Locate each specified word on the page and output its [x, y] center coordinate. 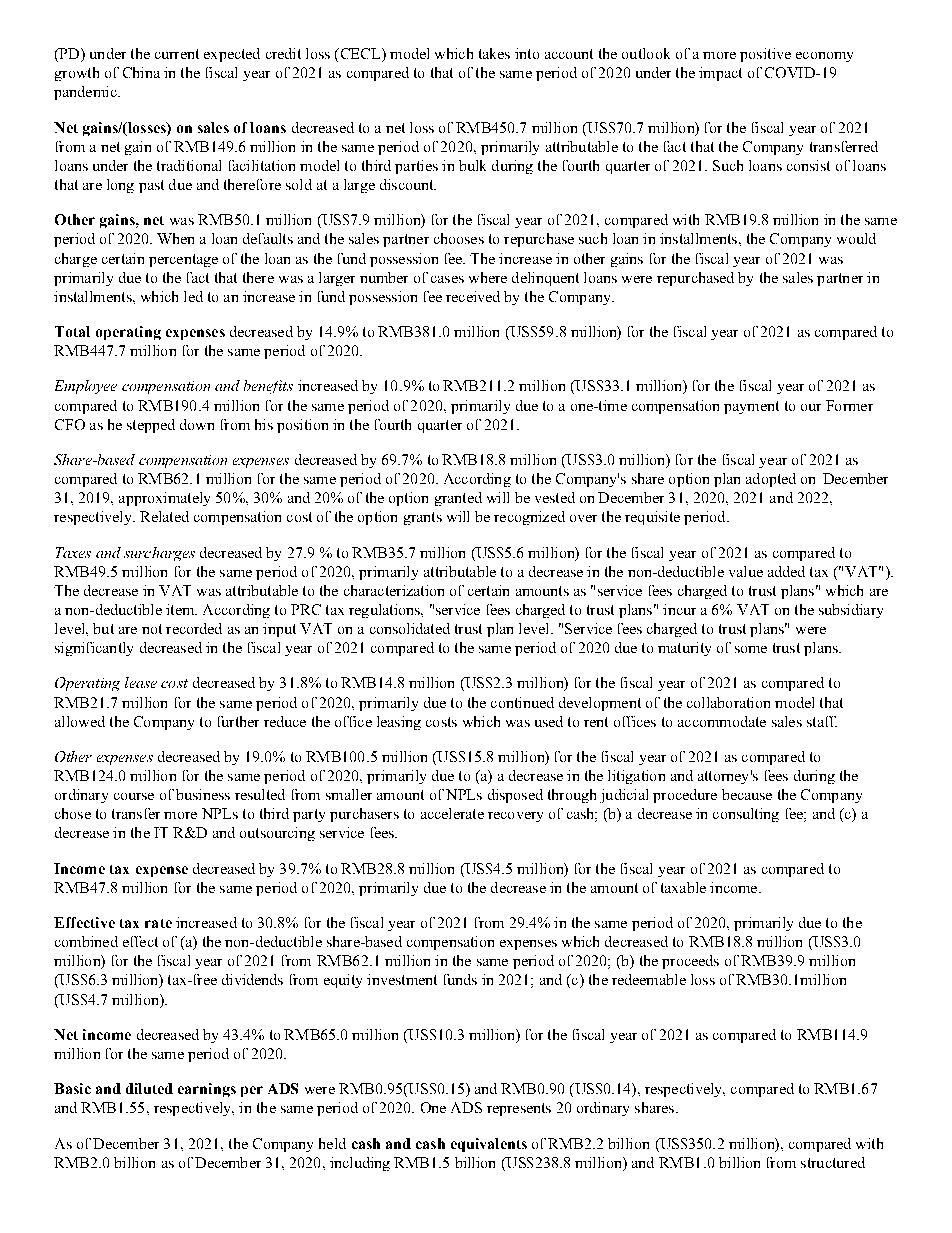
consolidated [410, 628]
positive [765, 55]
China [141, 72]
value [746, 571]
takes [494, 53]
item [181, 609]
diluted [149, 1088]
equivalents [489, 1145]
